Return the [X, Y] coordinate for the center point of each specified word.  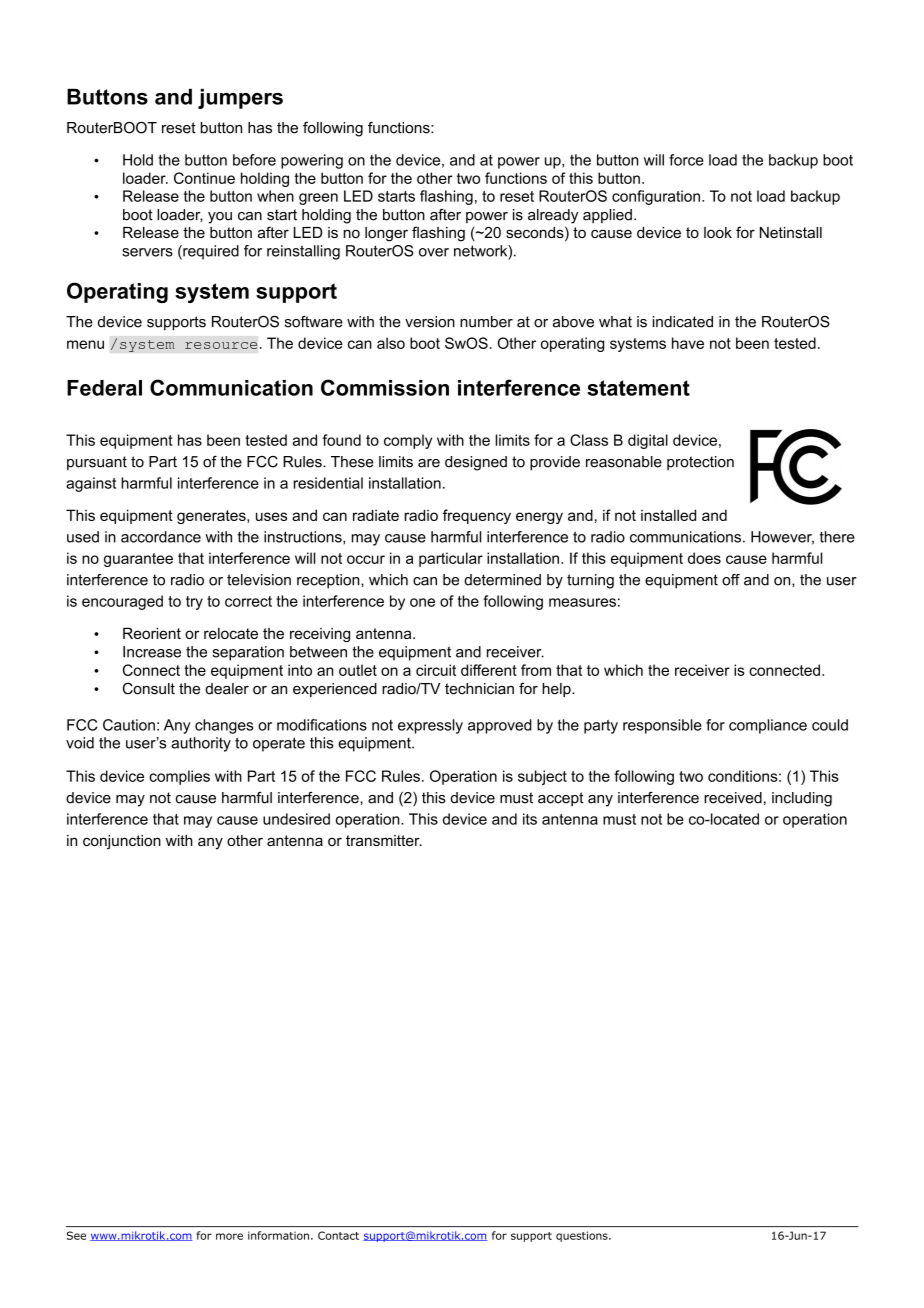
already [553, 216]
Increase [152, 652]
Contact [338, 1235]
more [229, 1236]
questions [583, 1236]
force [686, 160]
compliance [768, 726]
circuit [436, 670]
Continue [204, 178]
